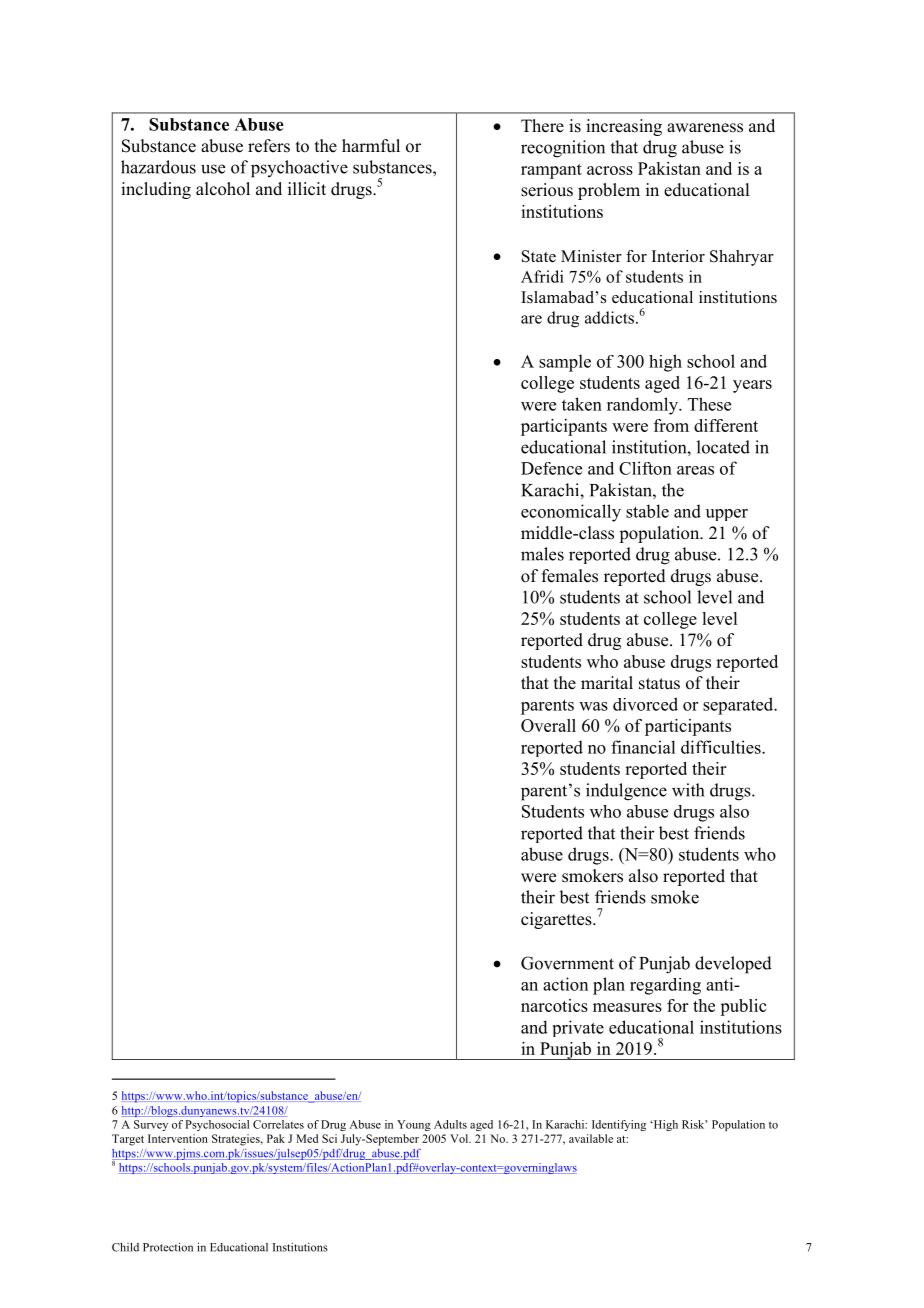 The image size is (924, 1308). Describe the element at coordinates (223, 189) in the page. I see `alcohol` at that location.
